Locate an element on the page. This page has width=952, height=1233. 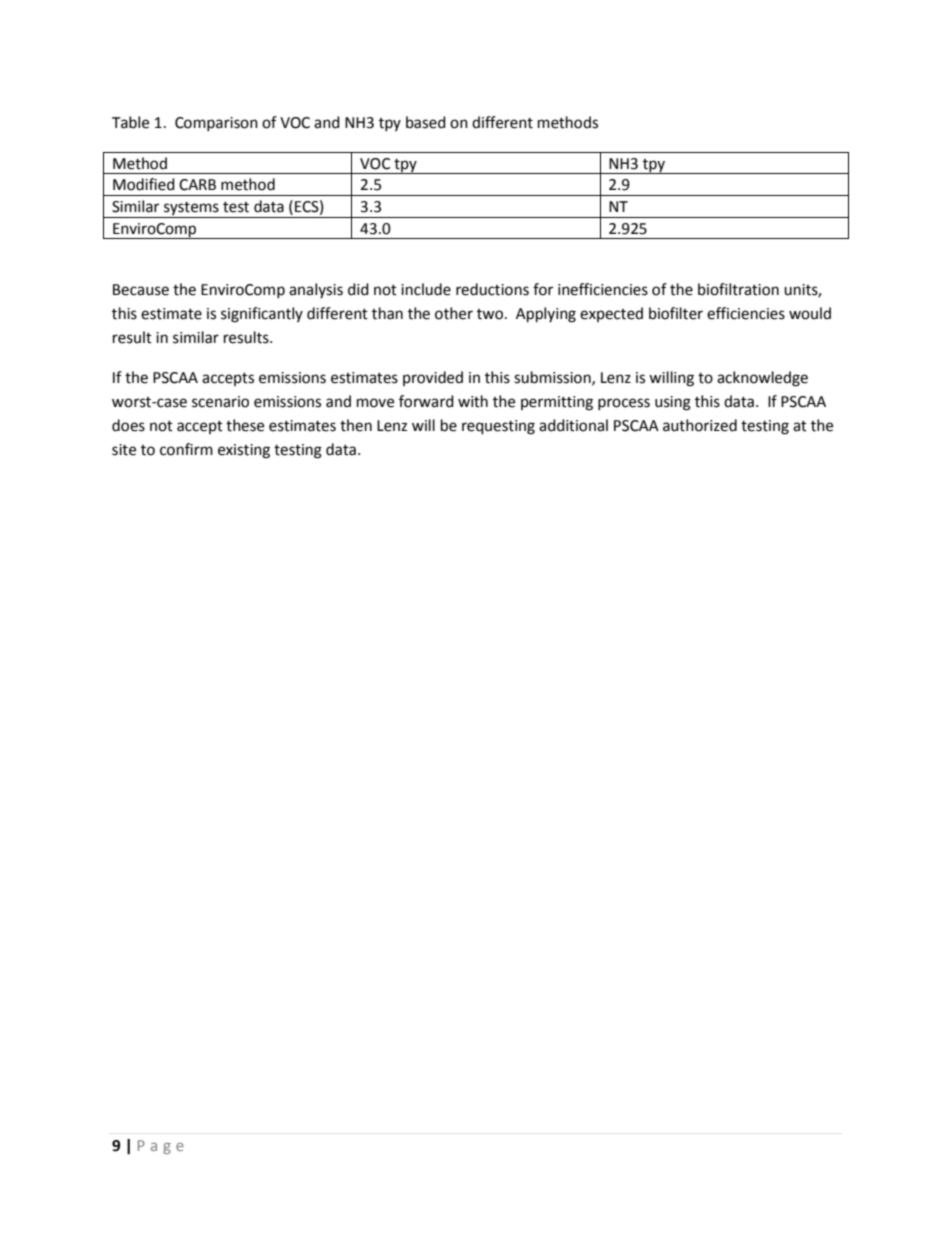
Comparison is located at coordinates (216, 124).
